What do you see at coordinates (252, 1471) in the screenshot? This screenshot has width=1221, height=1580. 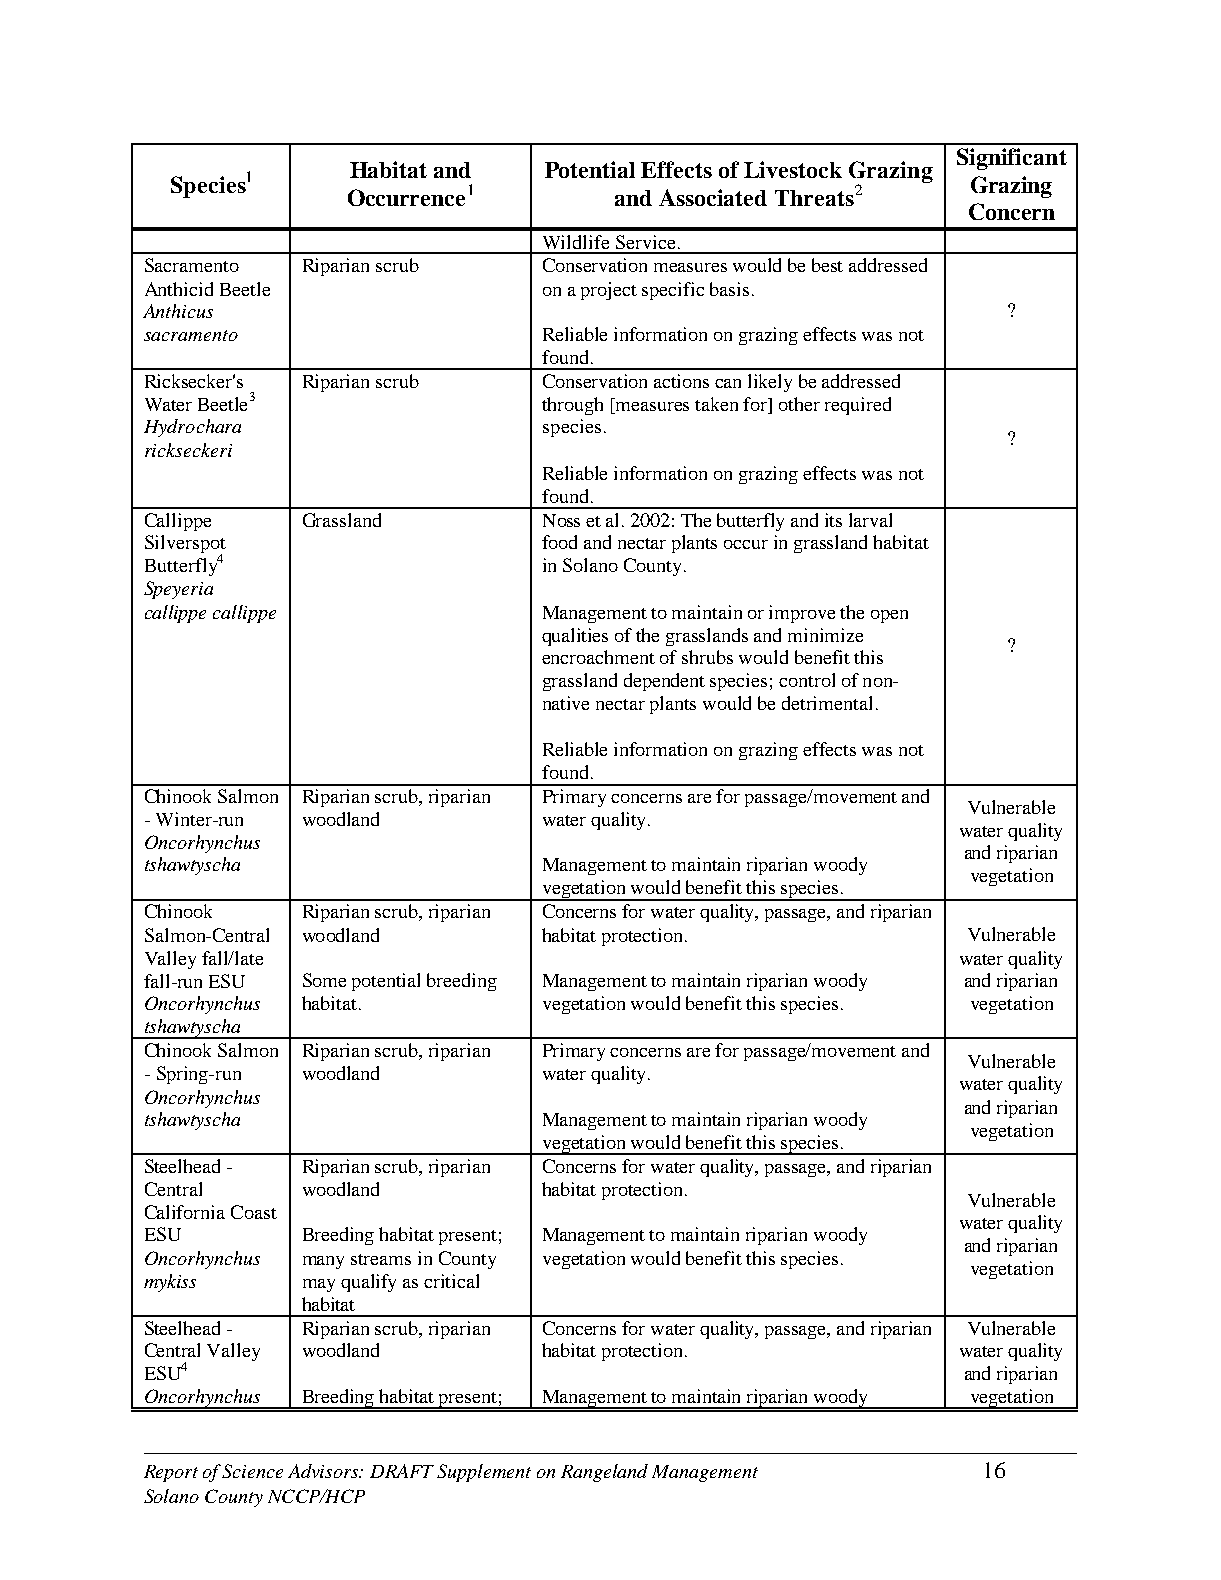 I see `Science` at bounding box center [252, 1471].
